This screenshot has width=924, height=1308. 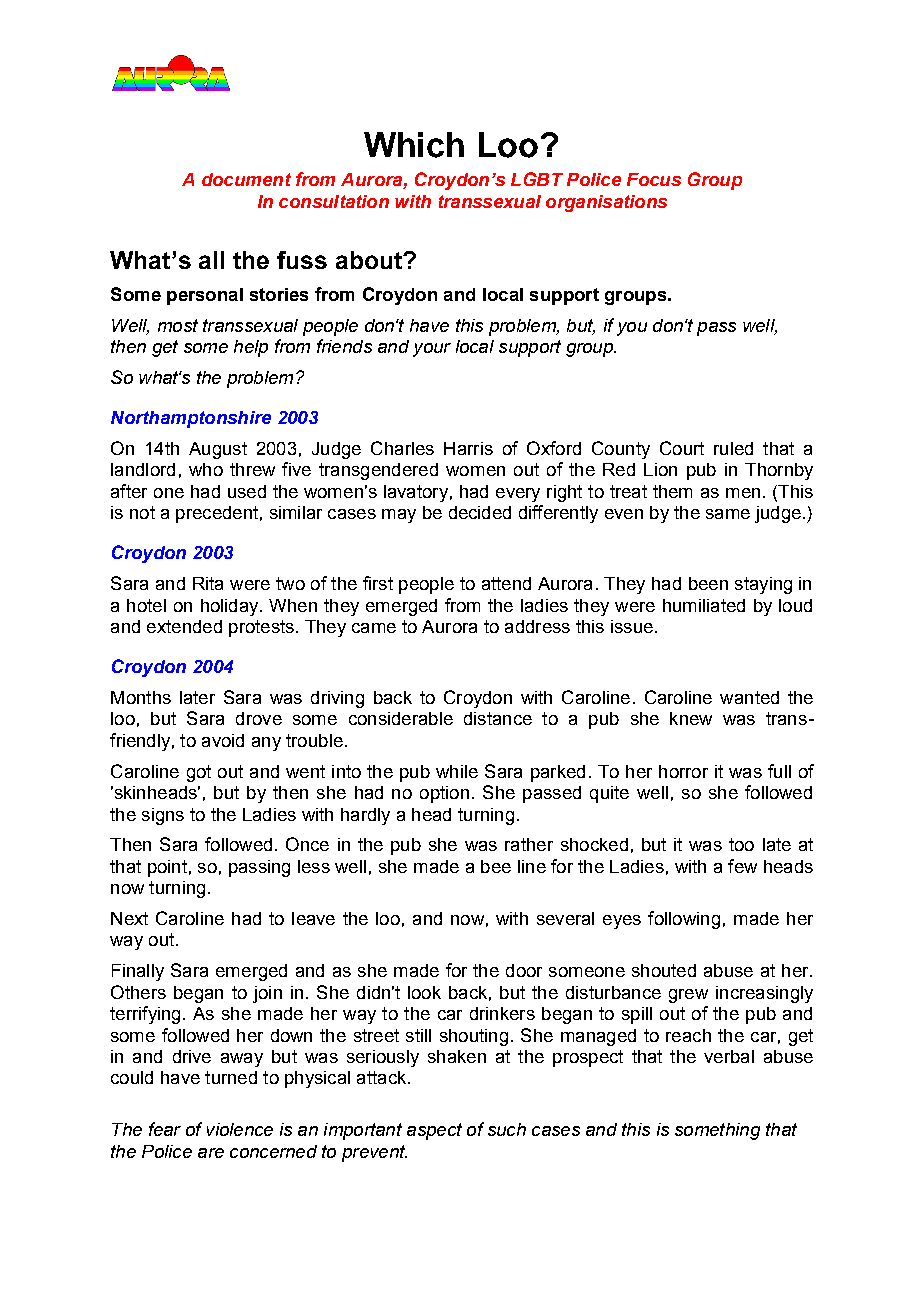 What do you see at coordinates (240, 1129) in the screenshot?
I see `violence` at bounding box center [240, 1129].
